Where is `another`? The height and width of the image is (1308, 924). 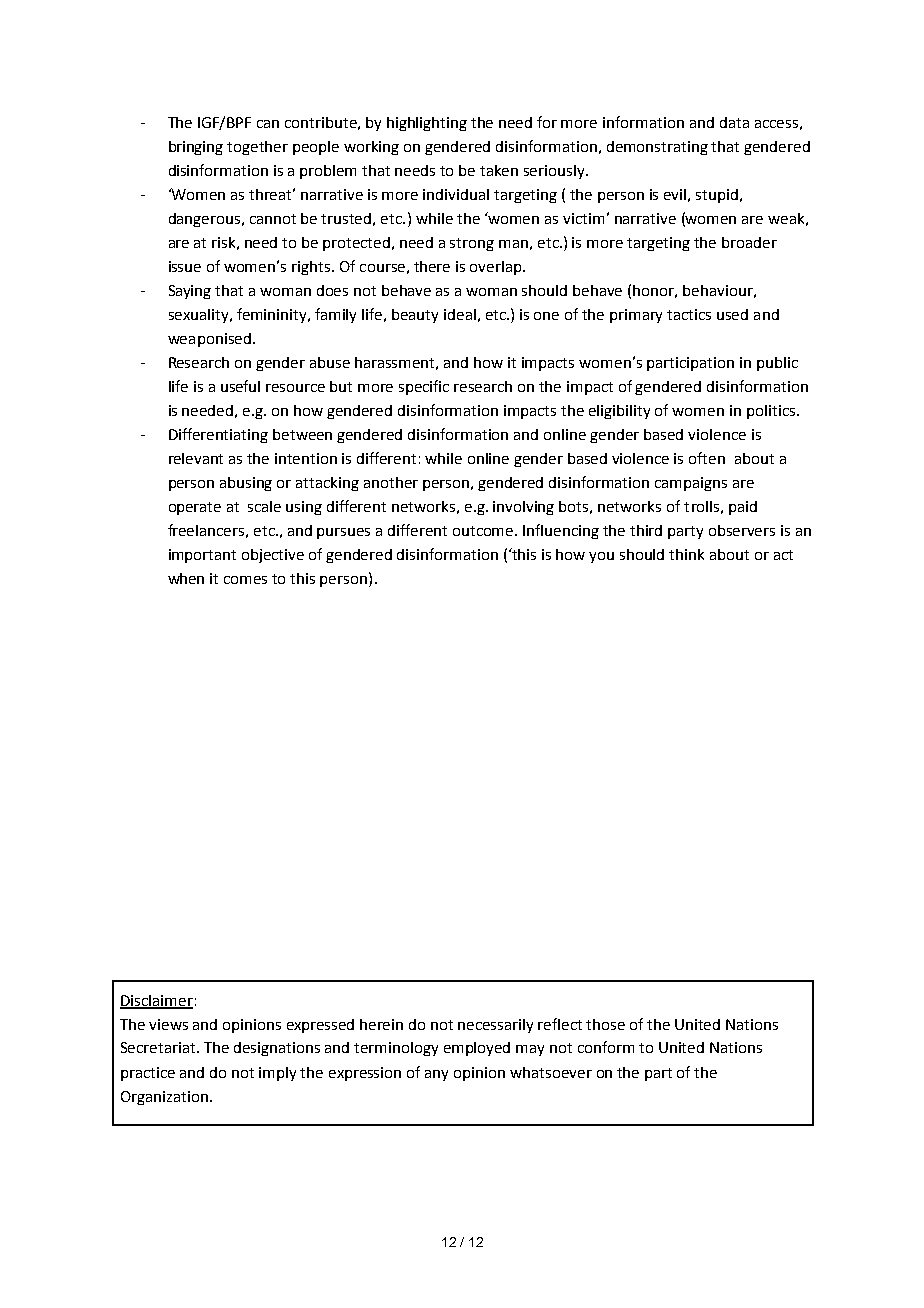
another is located at coordinates (391, 482).
